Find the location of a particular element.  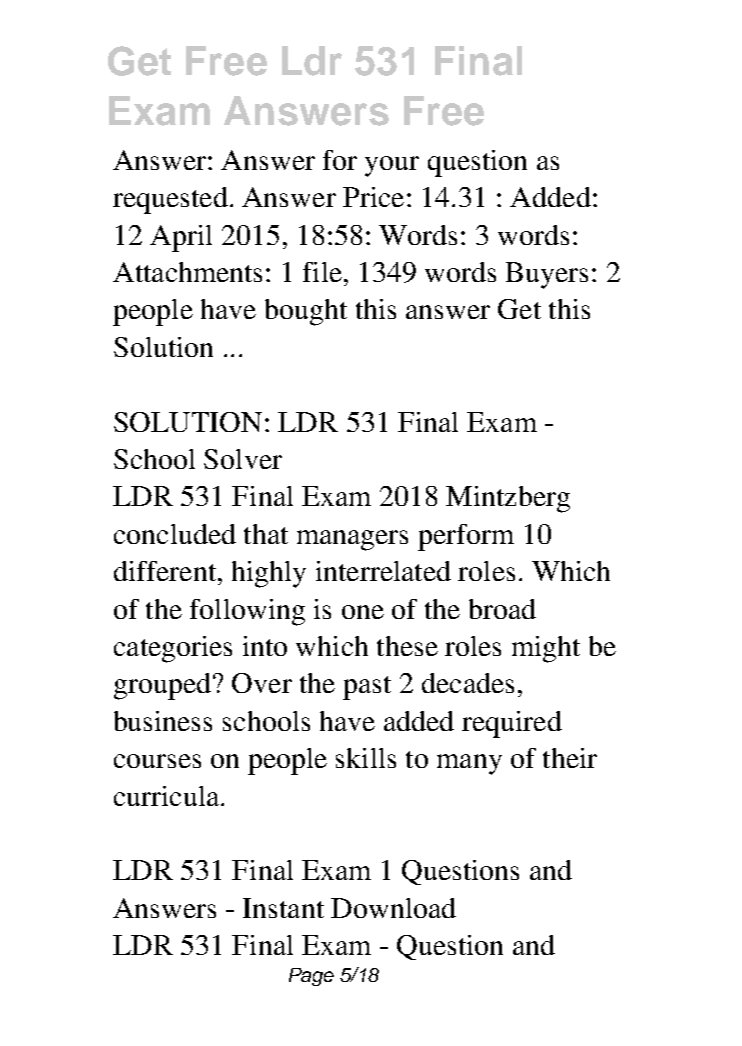

many is located at coordinates (469, 764).
